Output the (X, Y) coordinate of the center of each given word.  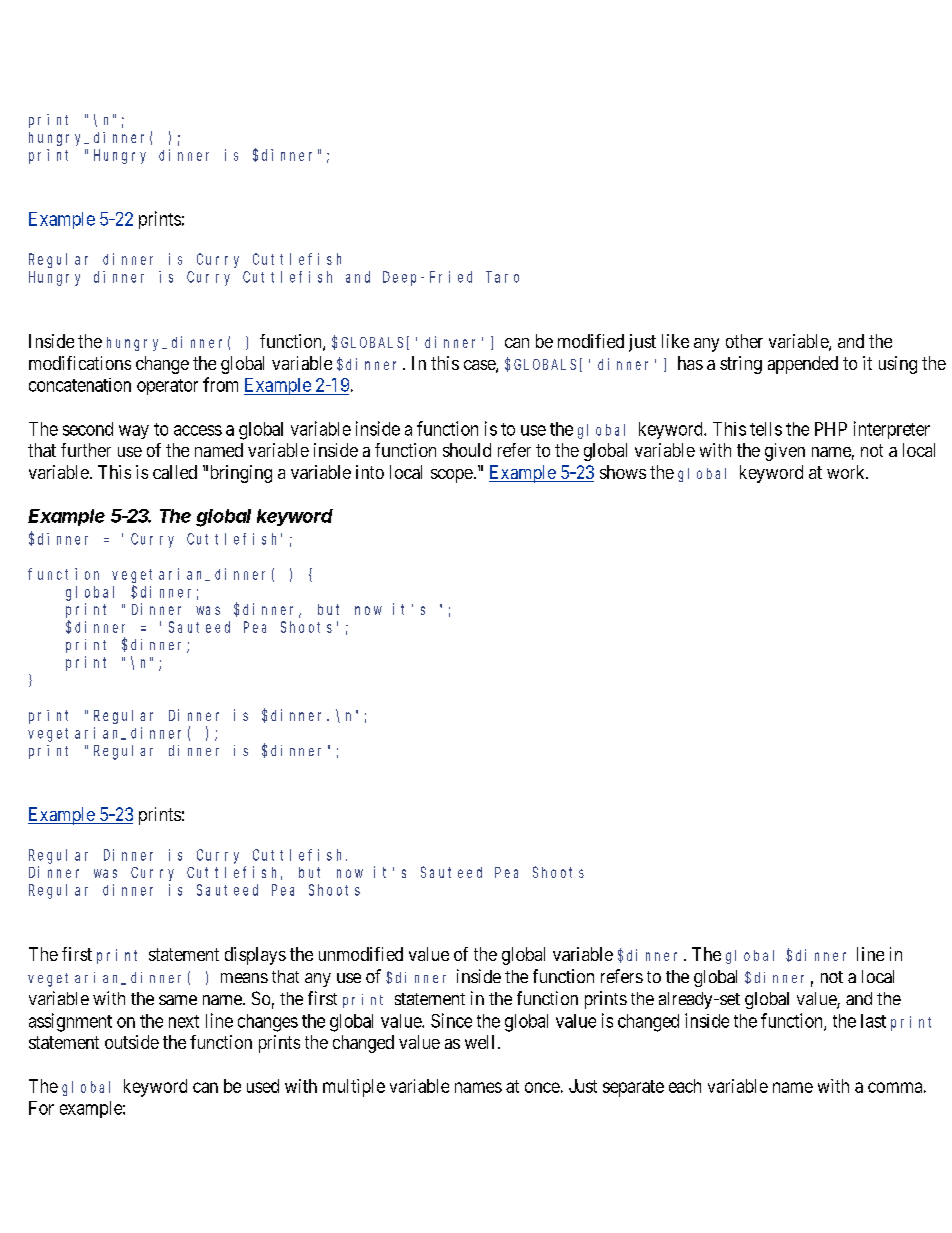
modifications (80, 363)
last (873, 1021)
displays (255, 956)
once (542, 1087)
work (847, 472)
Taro (502, 277)
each (685, 1086)
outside (132, 1042)
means (244, 978)
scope (452, 476)
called (175, 472)
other (744, 341)
